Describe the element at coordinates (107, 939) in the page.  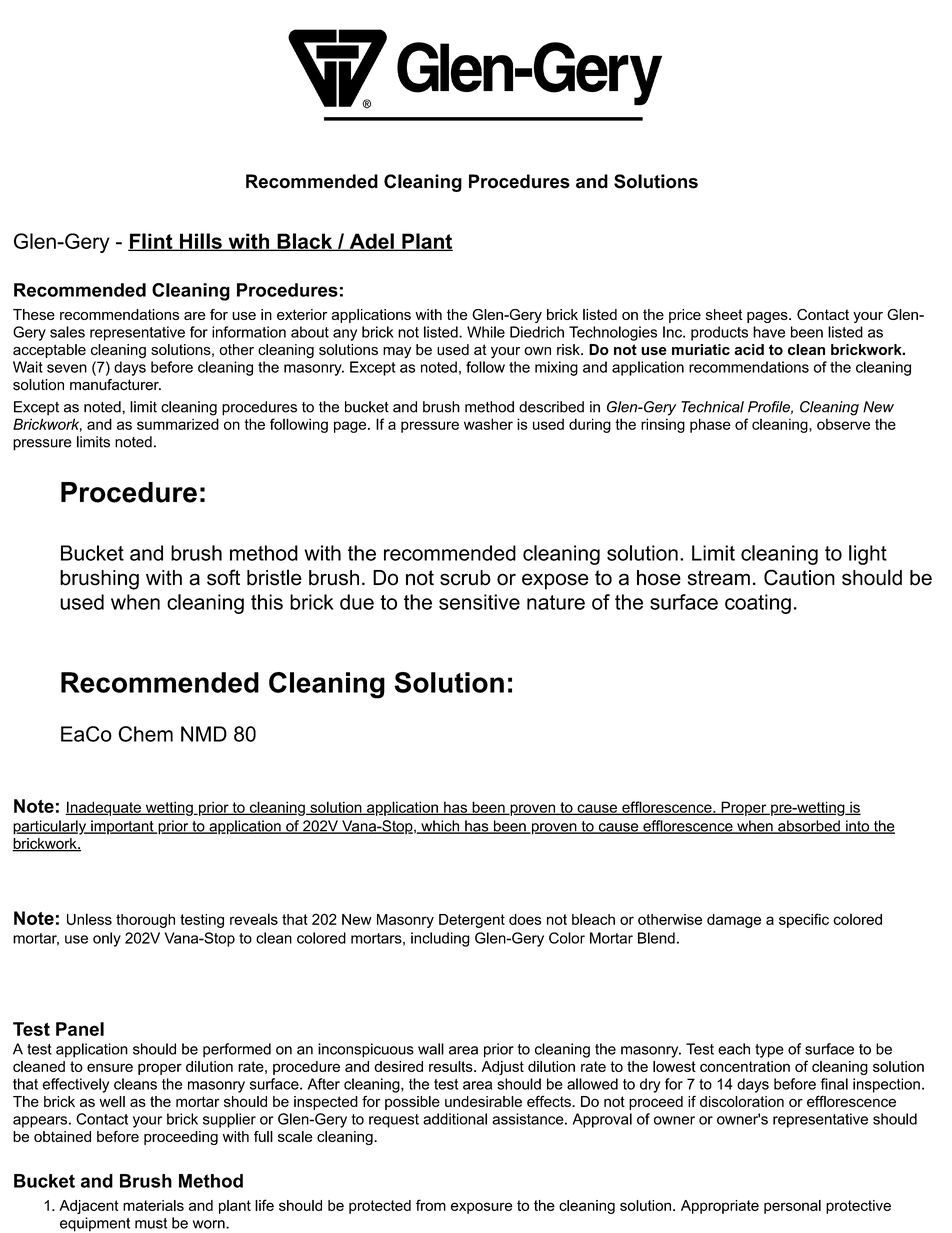
I see `only` at that location.
